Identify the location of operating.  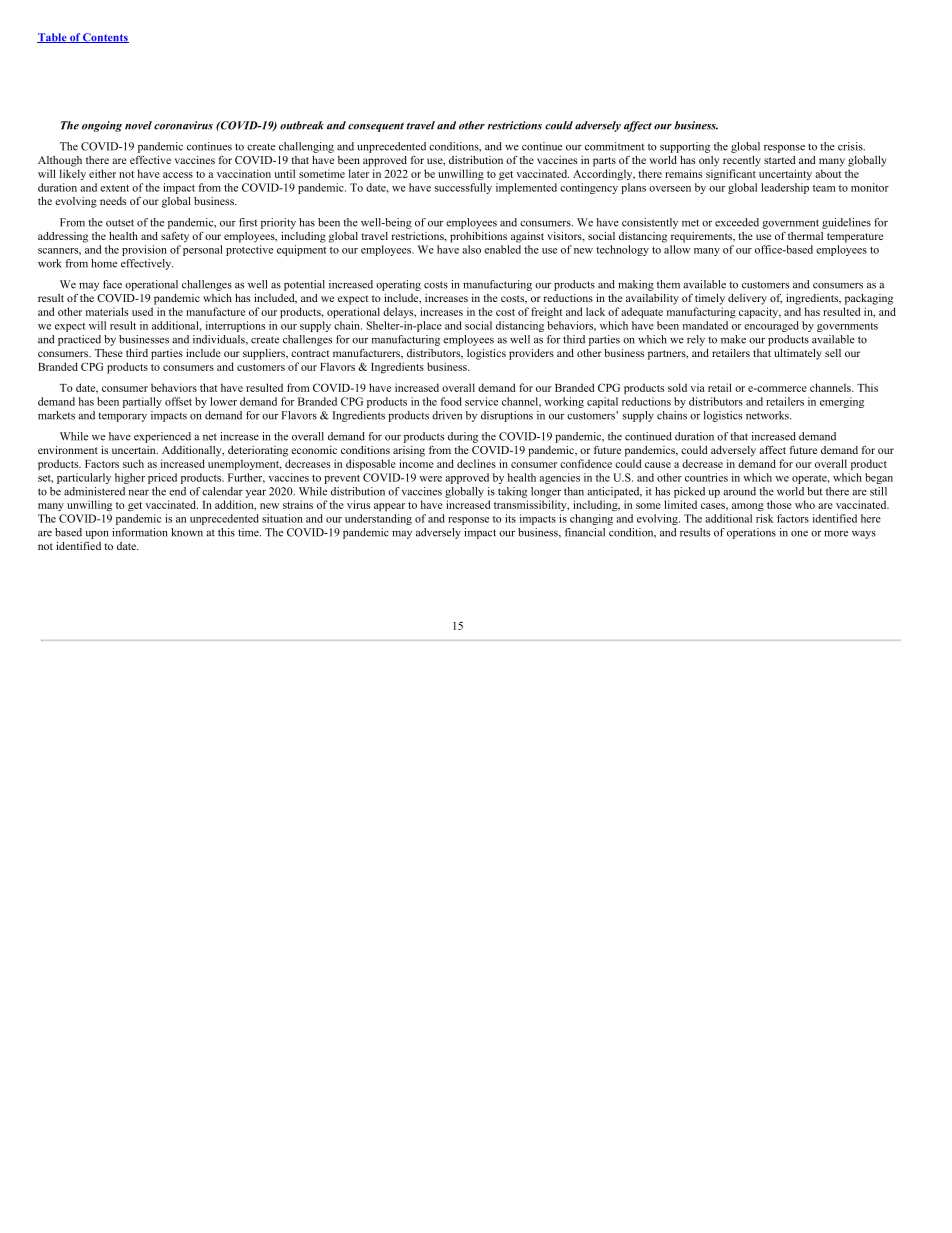
(398, 285).
